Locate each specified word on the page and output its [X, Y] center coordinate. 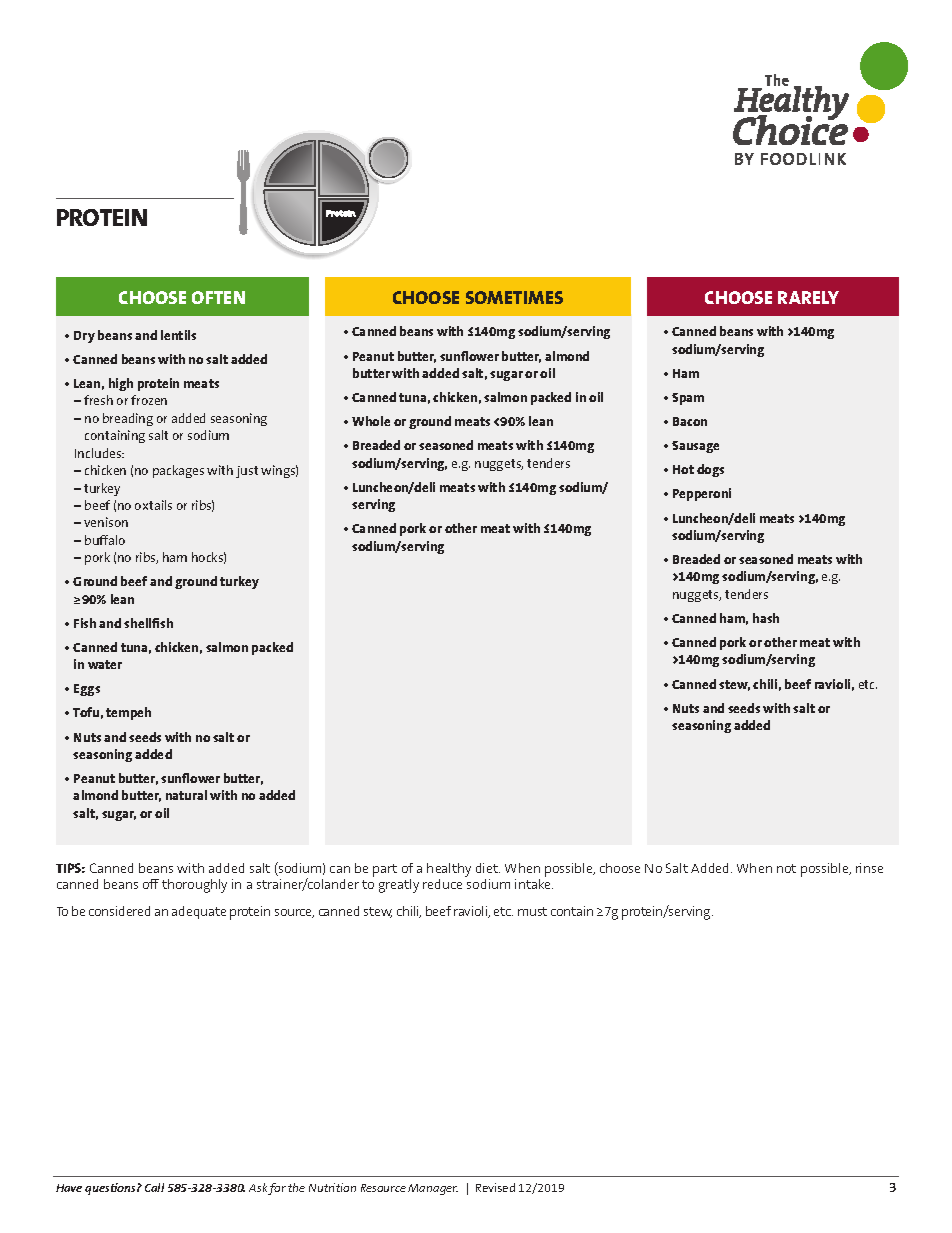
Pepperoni [702, 494]
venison [106, 522]
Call [154, 1187]
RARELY [808, 297]
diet [488, 868]
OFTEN [218, 297]
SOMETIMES [514, 297]
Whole [371, 421]
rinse [869, 868]
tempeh [128, 713]
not [786, 868]
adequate [199, 912]
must [532, 911]
